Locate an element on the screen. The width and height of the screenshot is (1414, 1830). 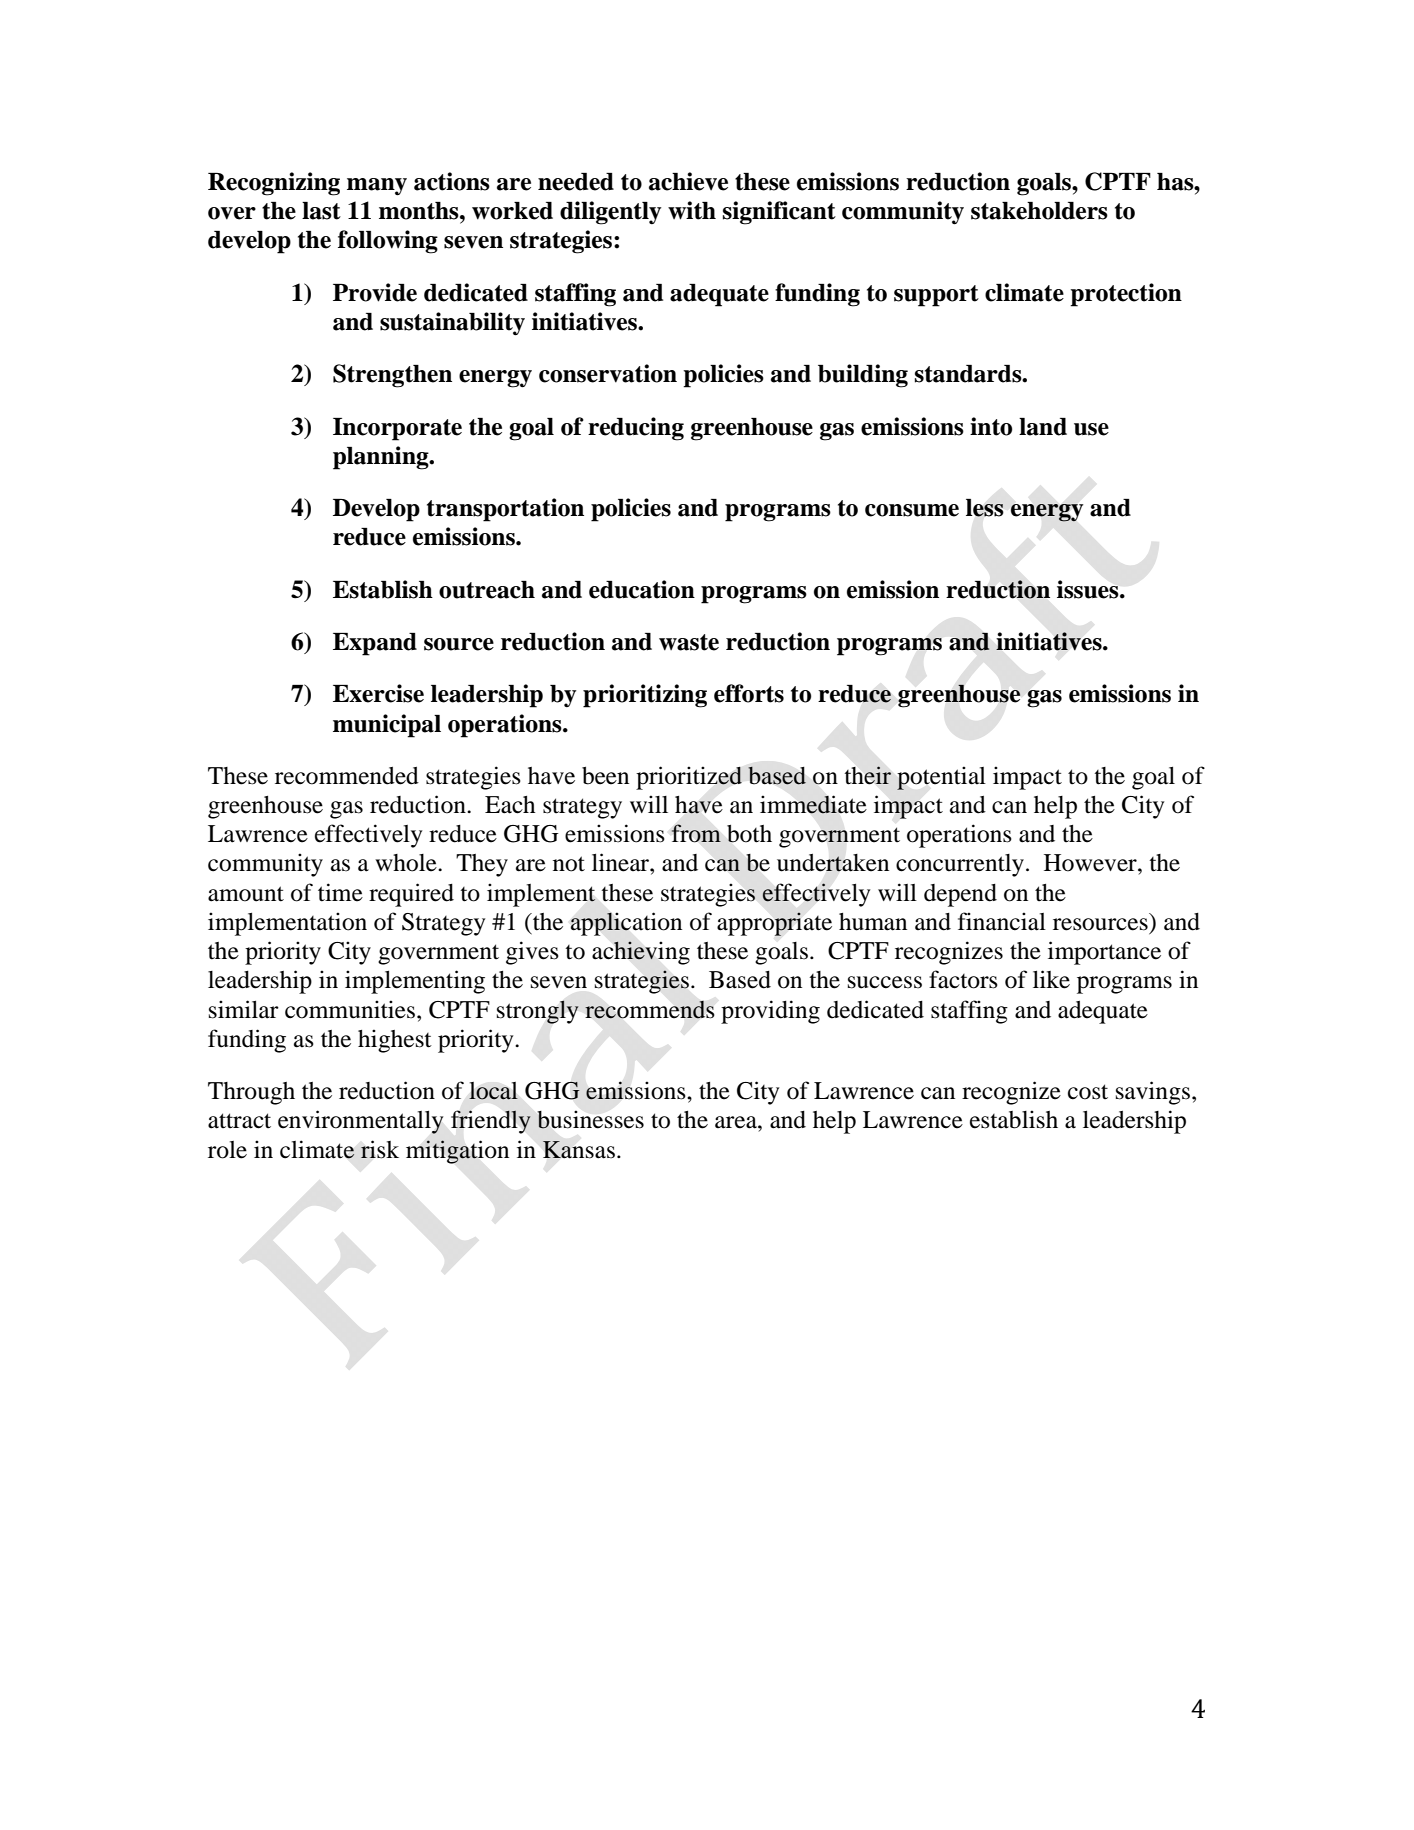
last is located at coordinates (321, 211).
